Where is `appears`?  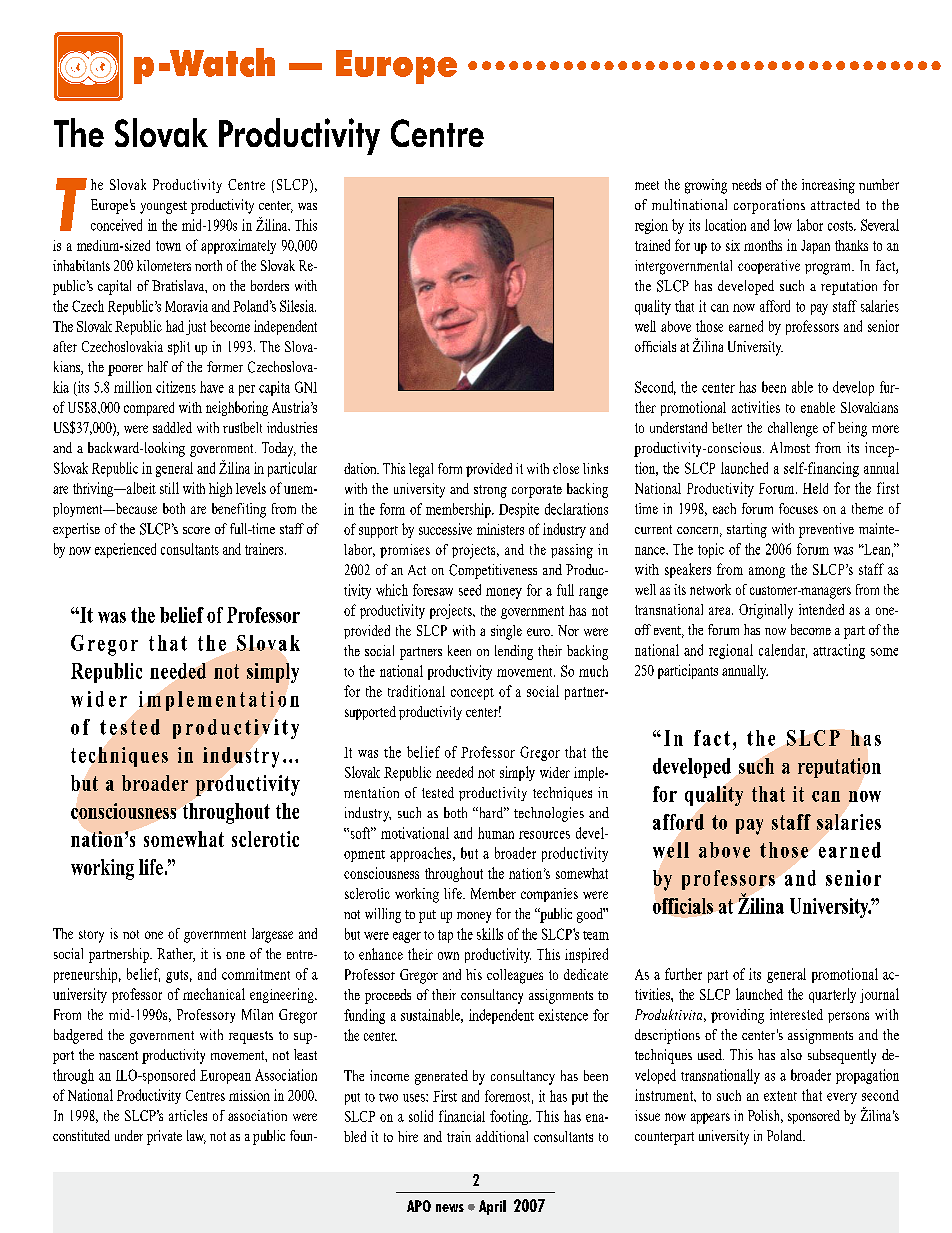 appears is located at coordinates (710, 1118).
